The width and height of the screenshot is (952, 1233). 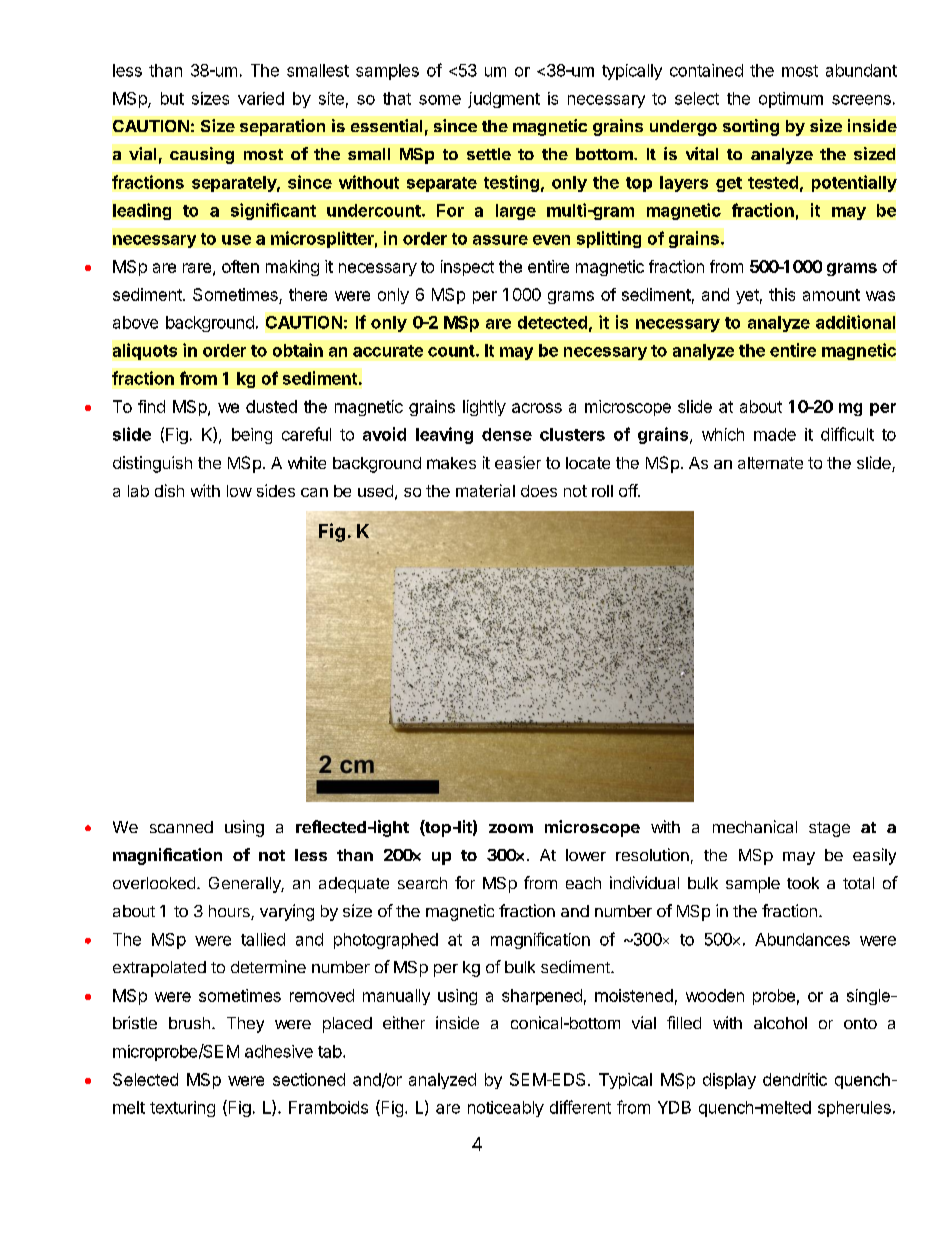 I want to click on optimum, so click(x=791, y=100).
